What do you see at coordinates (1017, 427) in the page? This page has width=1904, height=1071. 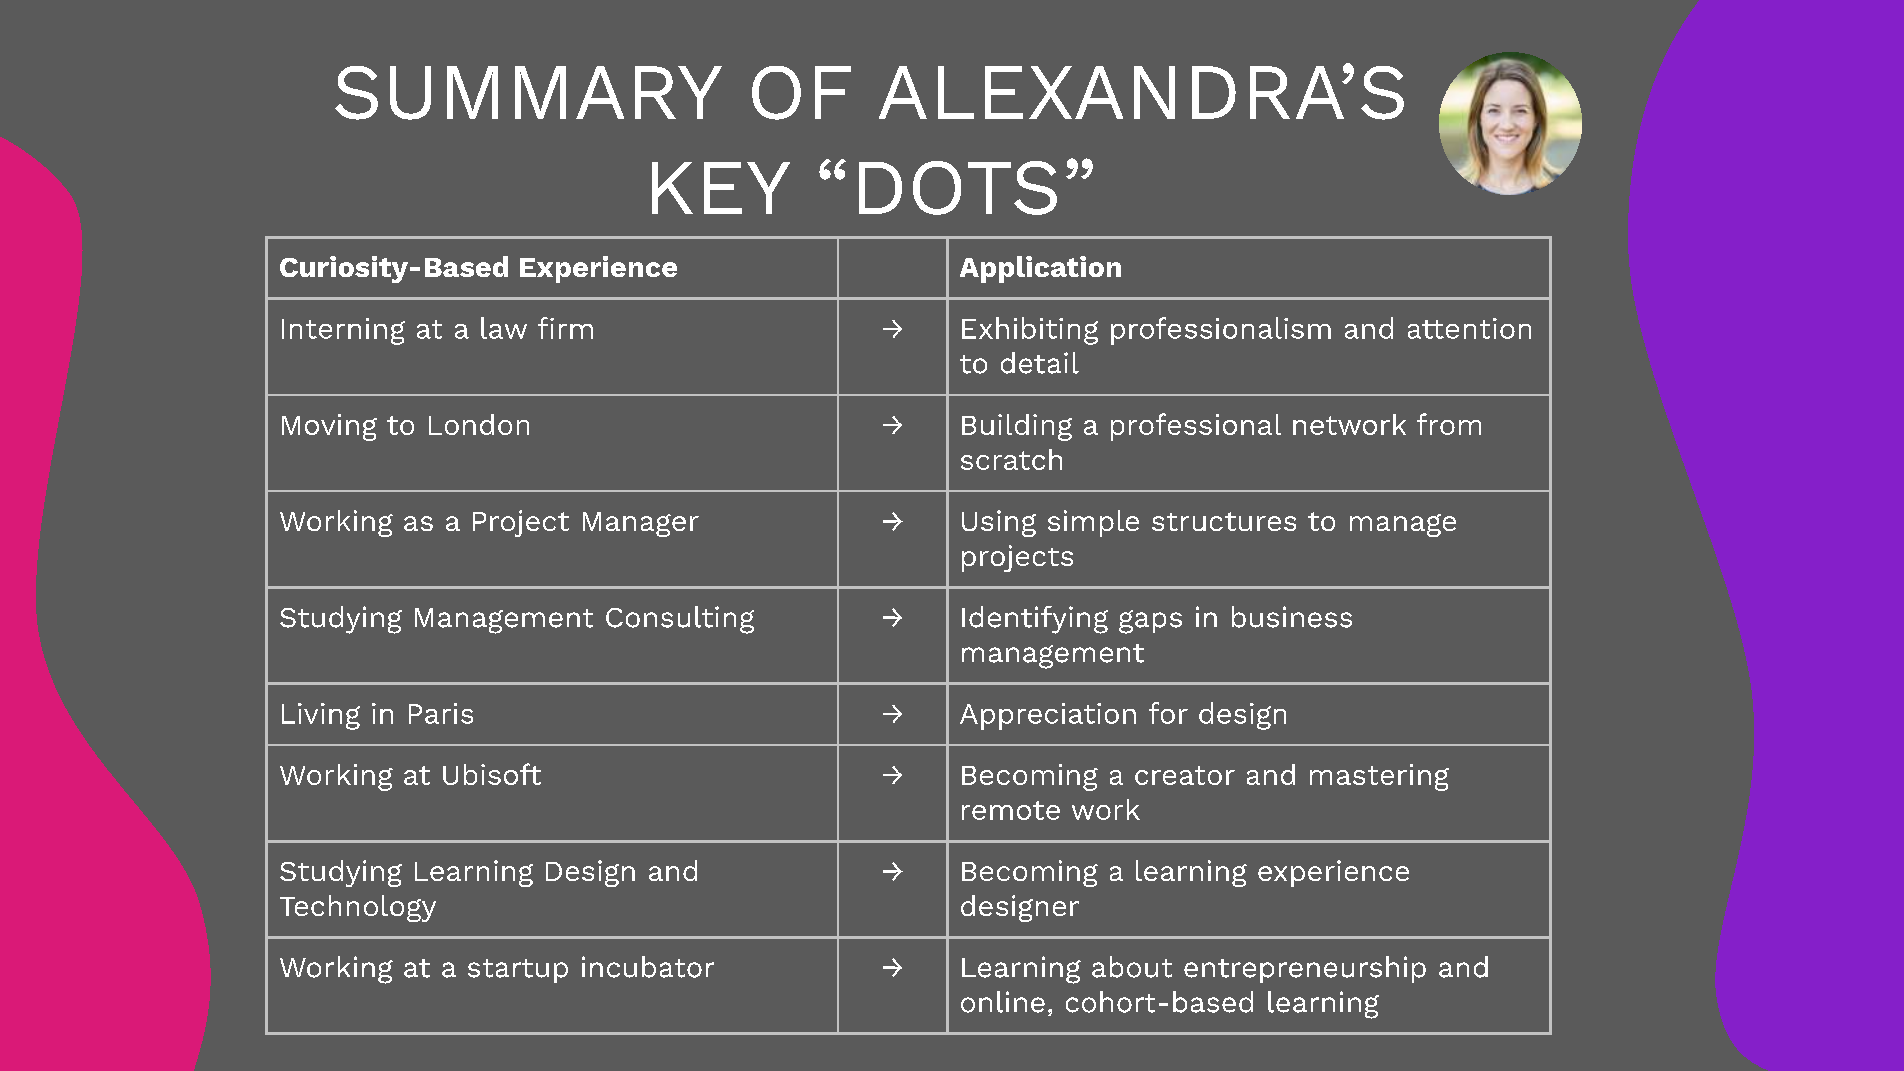 I see `Building` at bounding box center [1017, 427].
